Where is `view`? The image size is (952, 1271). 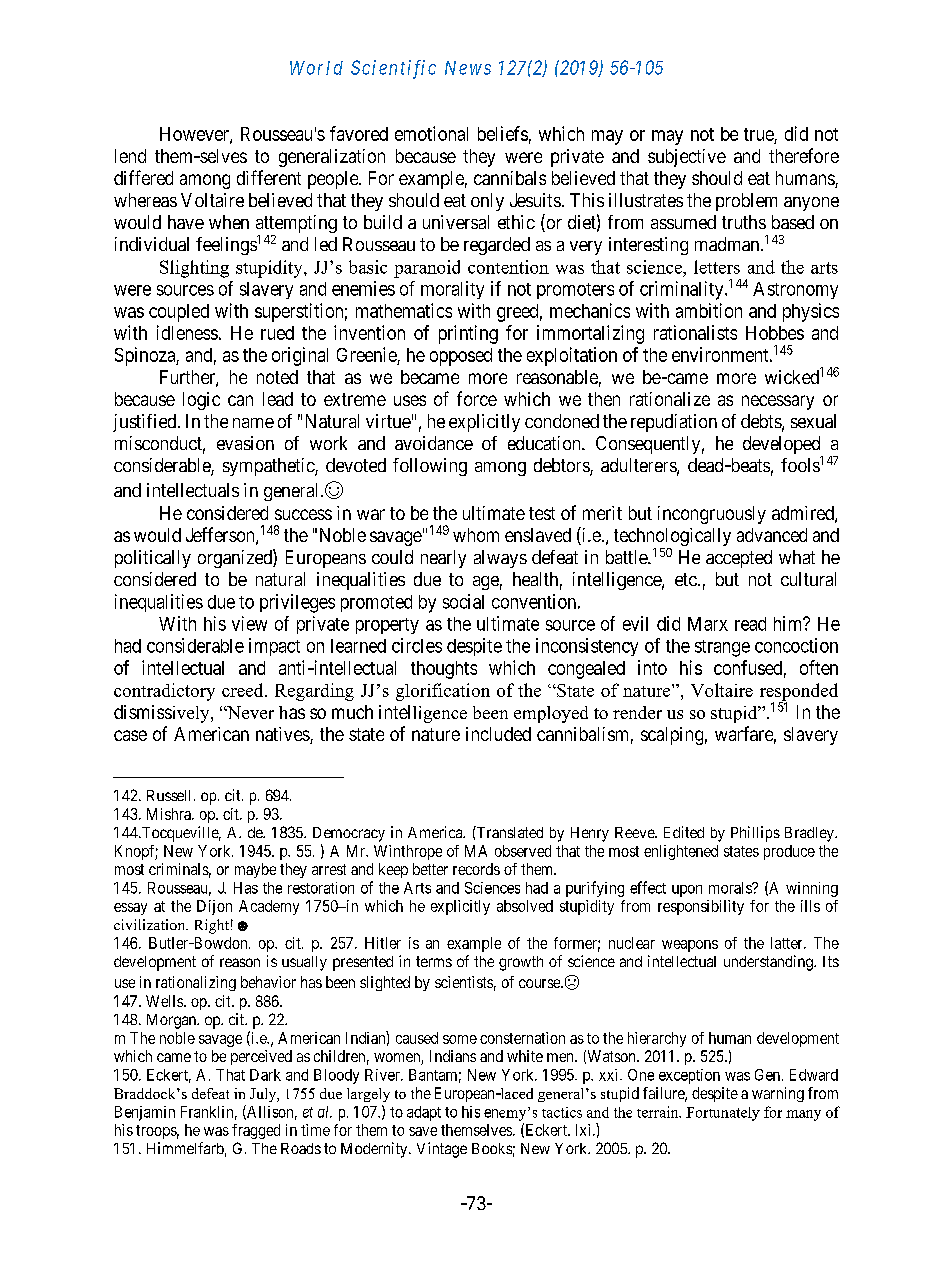 view is located at coordinates (249, 623).
